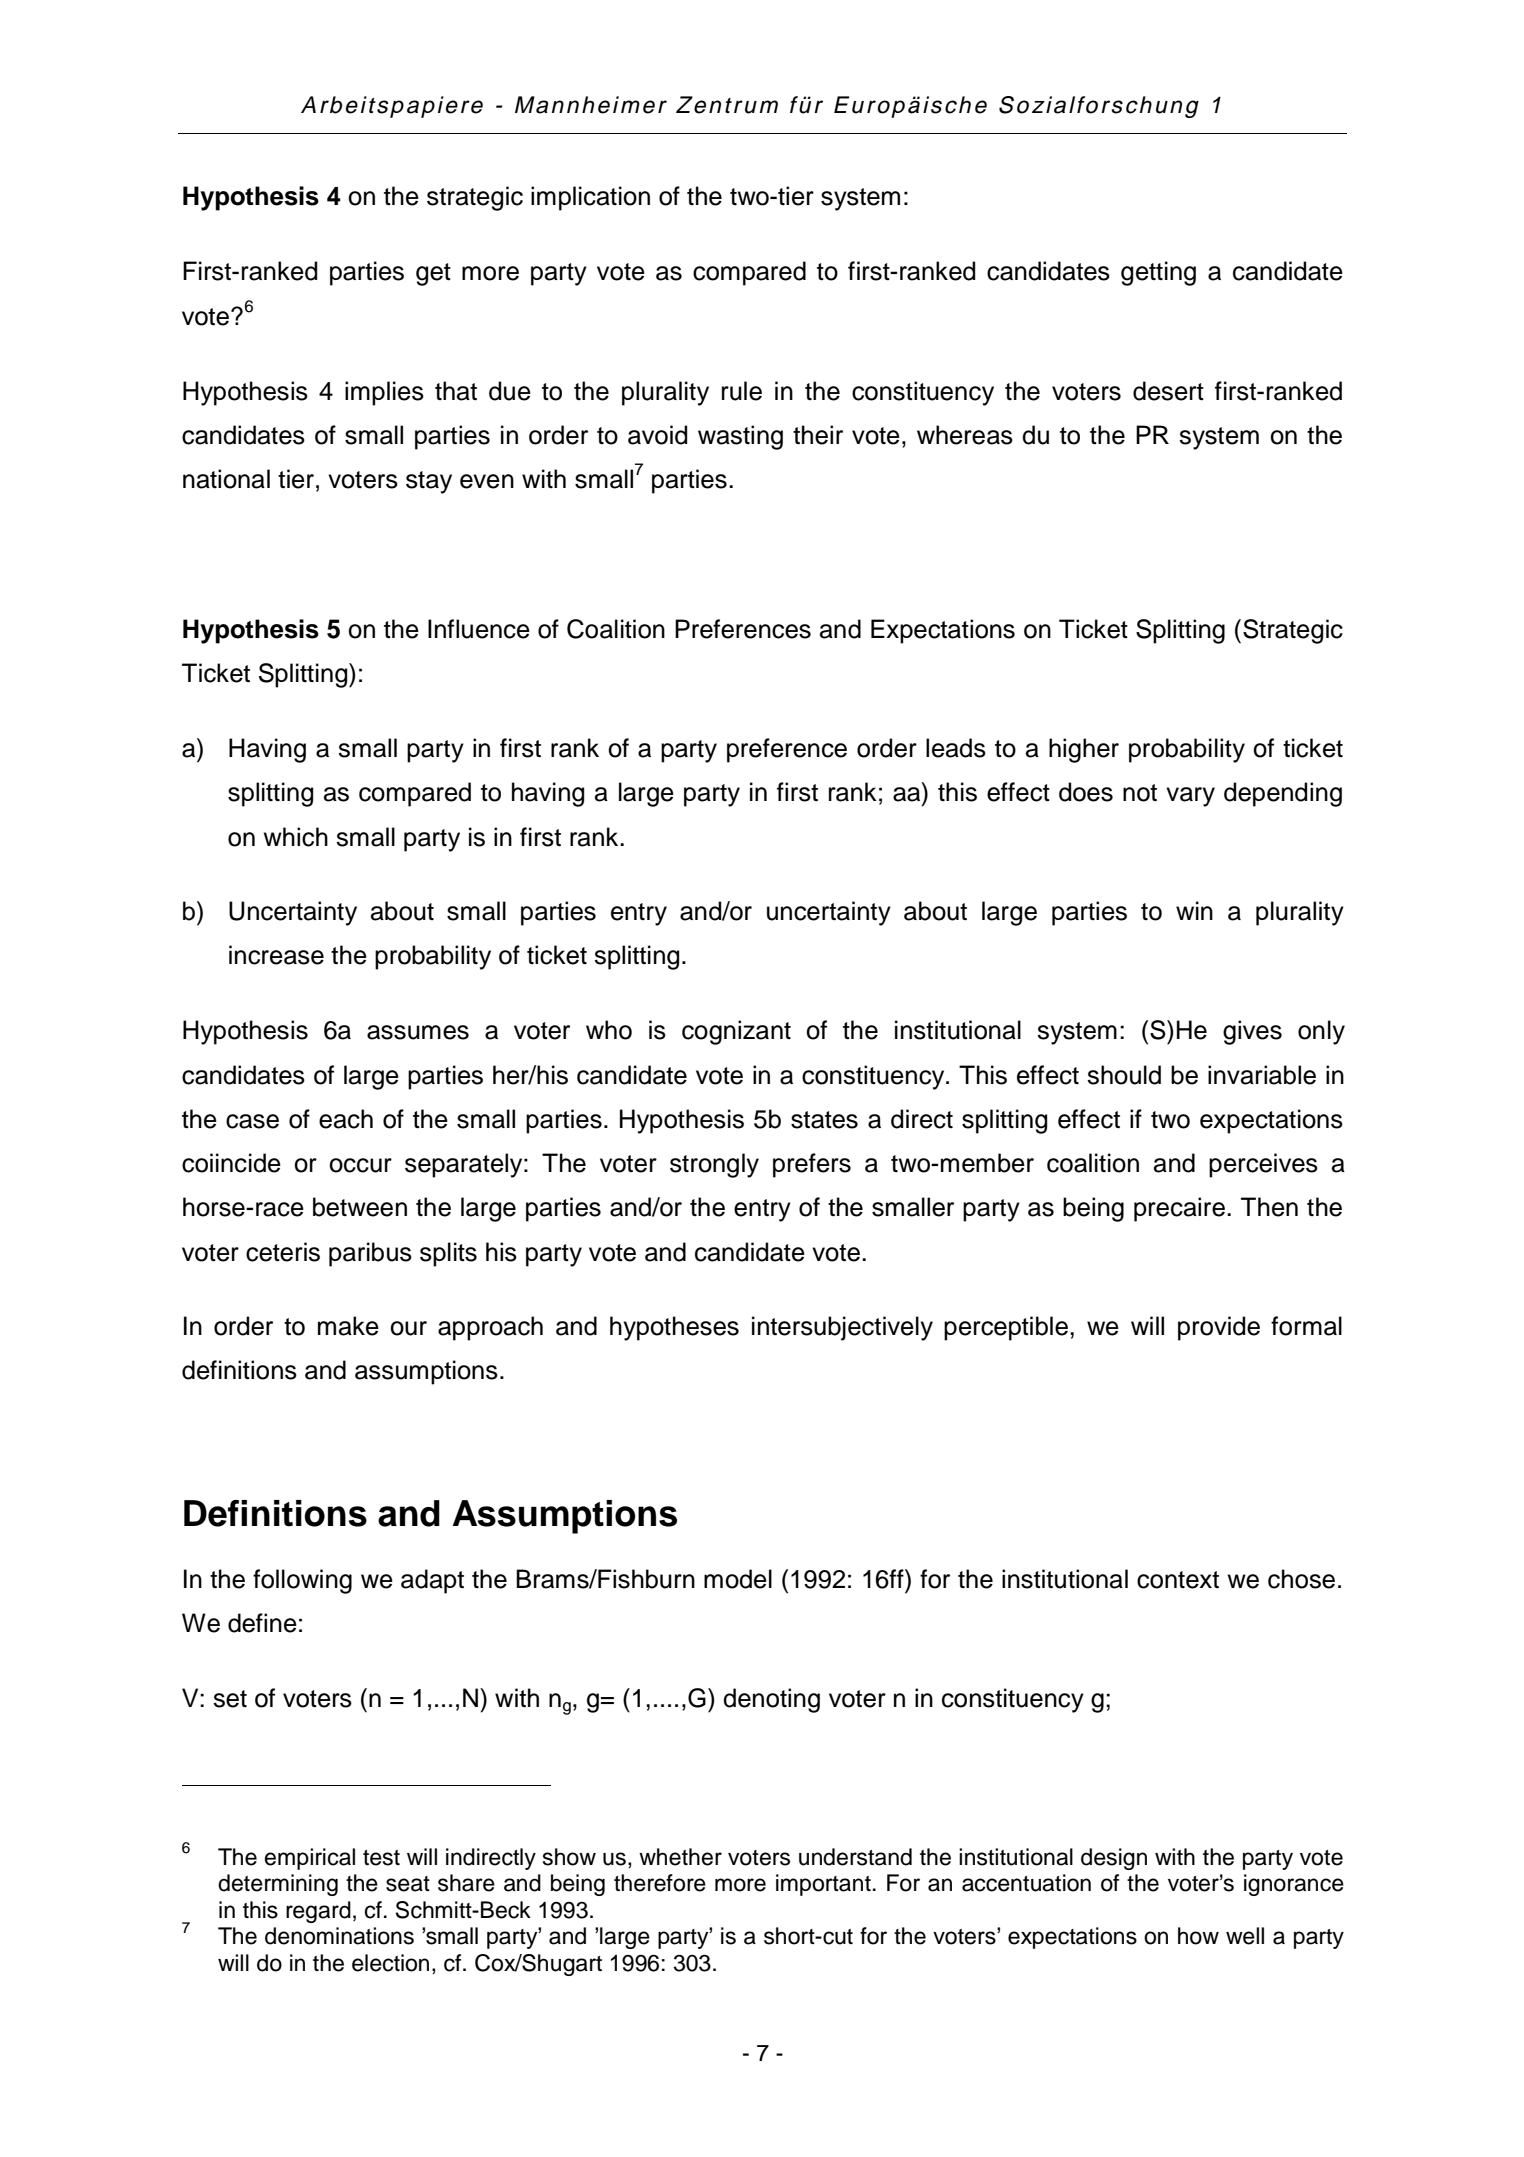  What do you see at coordinates (1158, 273) in the screenshot?
I see `getting` at bounding box center [1158, 273].
